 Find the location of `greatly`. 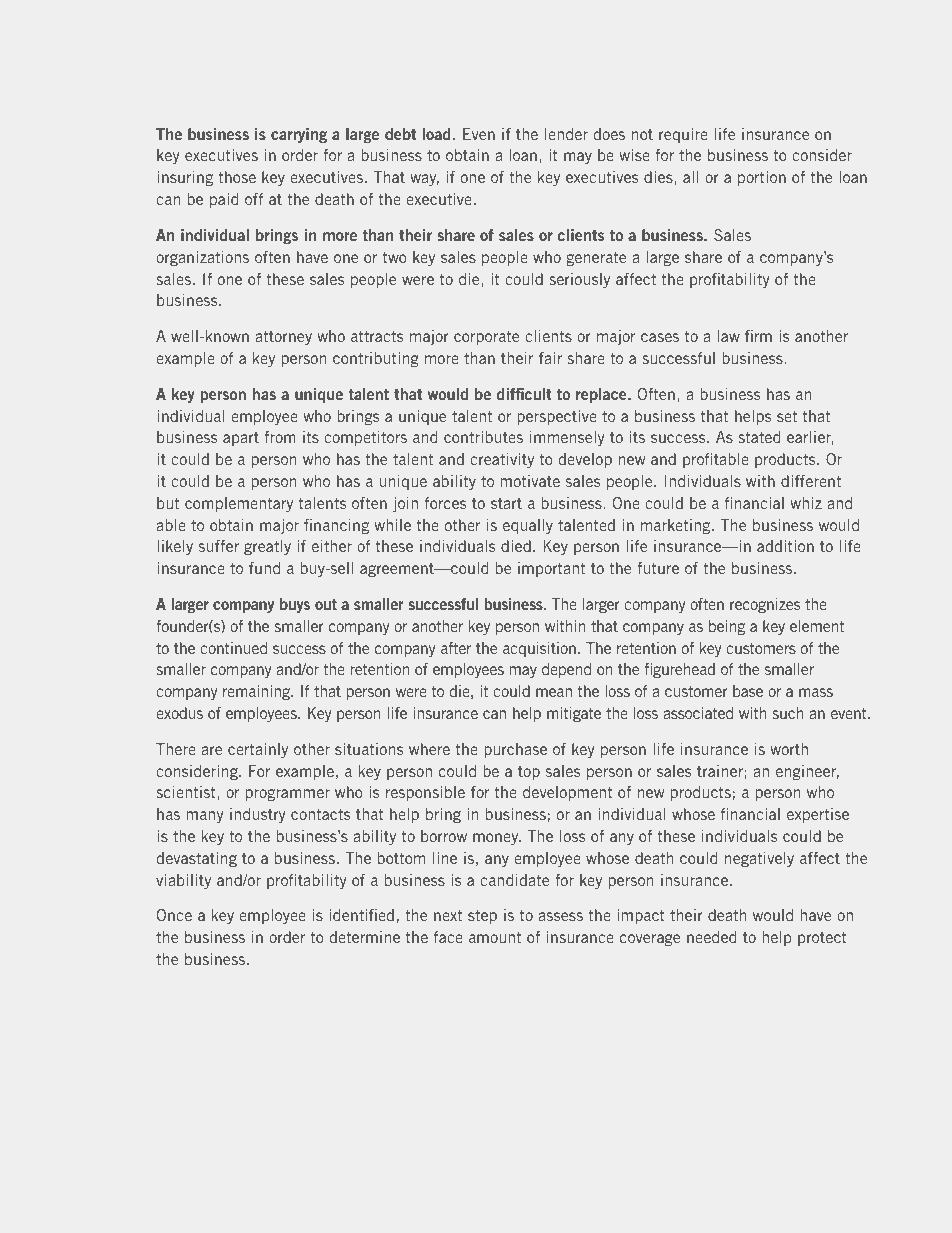

greatly is located at coordinates (267, 547).
